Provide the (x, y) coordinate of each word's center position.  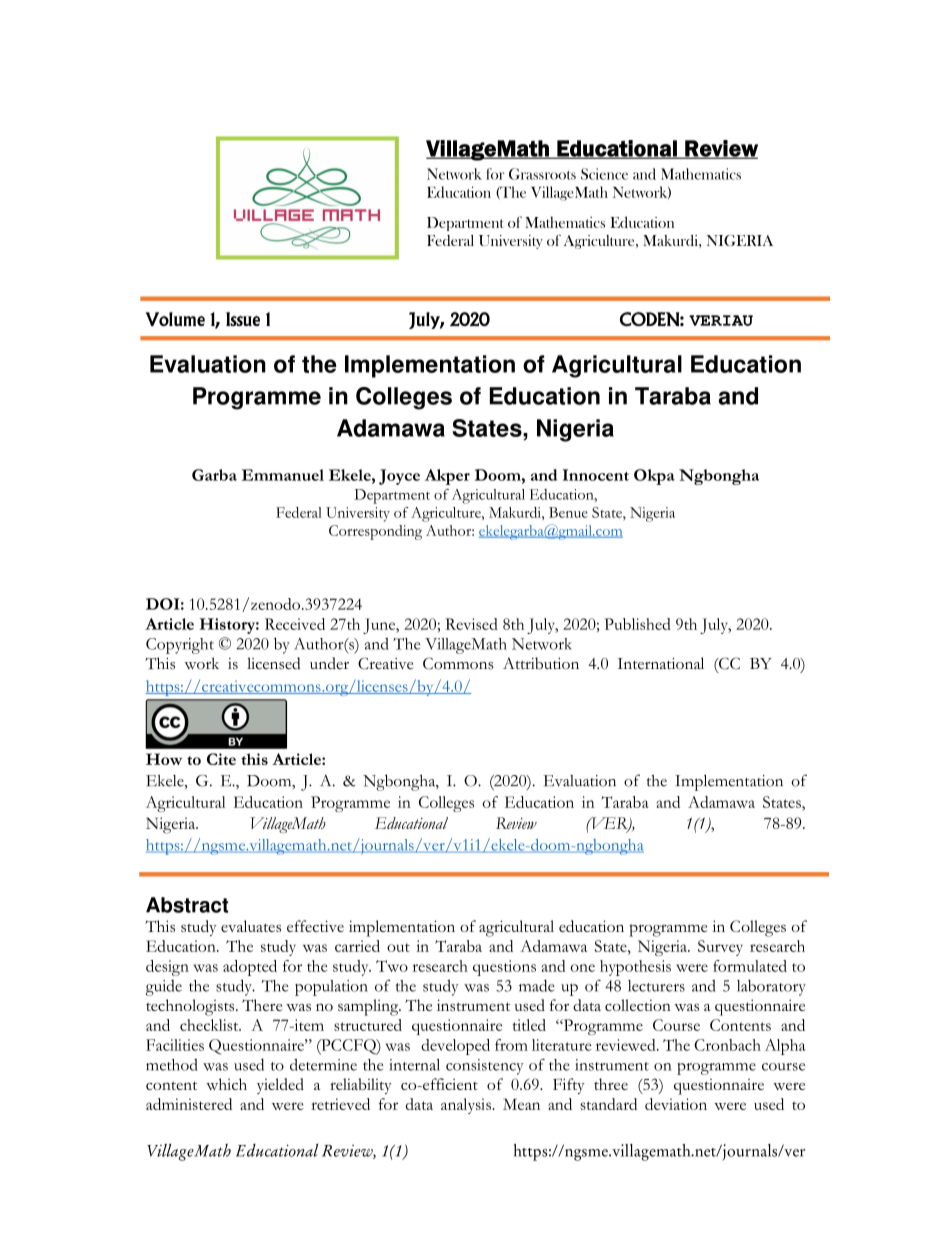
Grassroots (542, 174)
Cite (221, 759)
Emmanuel (282, 475)
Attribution (541, 663)
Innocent (596, 475)
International (661, 663)
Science (604, 174)
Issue (243, 319)
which (226, 1084)
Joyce (399, 477)
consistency (485, 1067)
